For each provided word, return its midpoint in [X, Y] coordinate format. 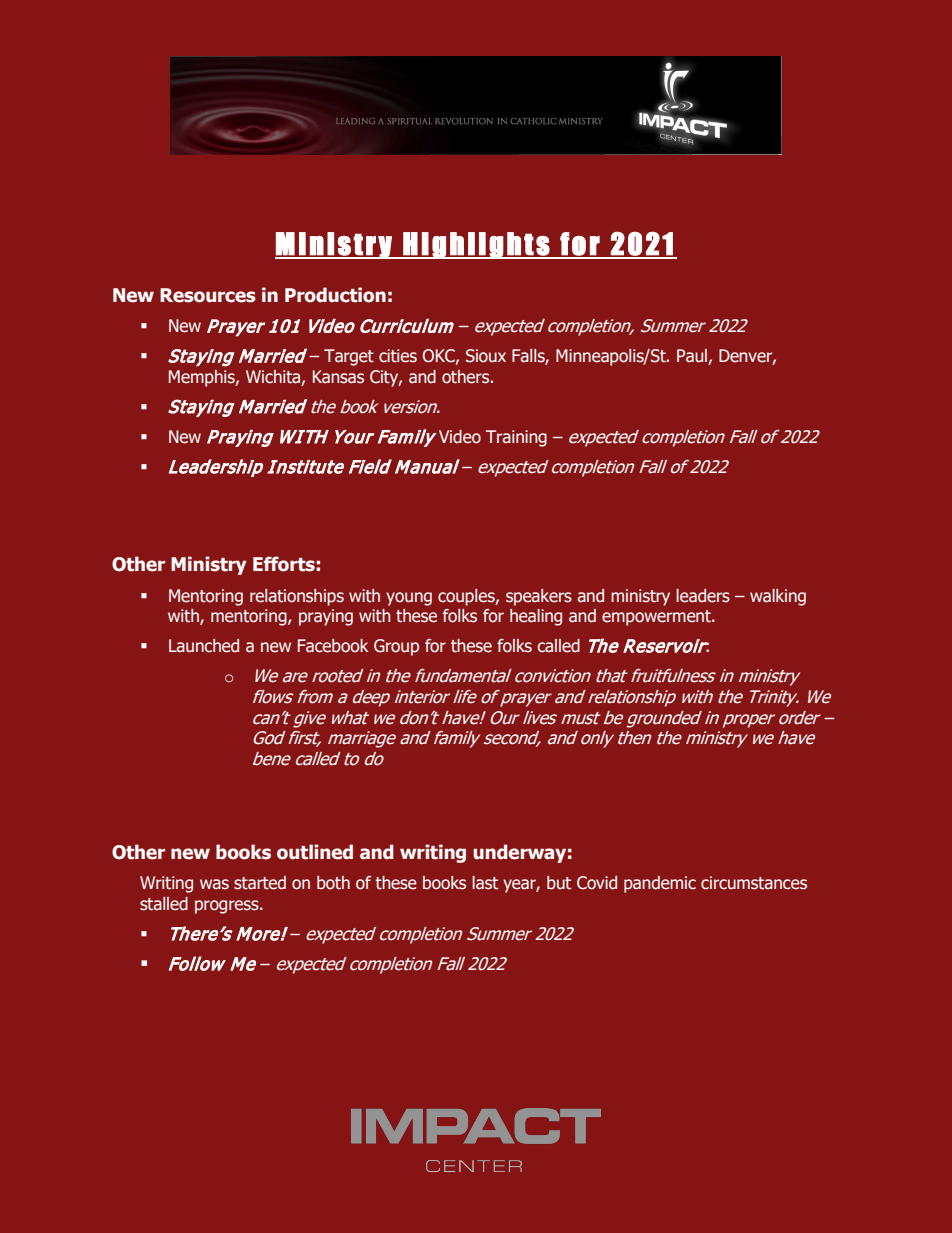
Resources [208, 295]
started [260, 883]
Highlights [476, 245]
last [485, 883]
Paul [693, 357]
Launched [204, 646]
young [409, 599]
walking [778, 597]
